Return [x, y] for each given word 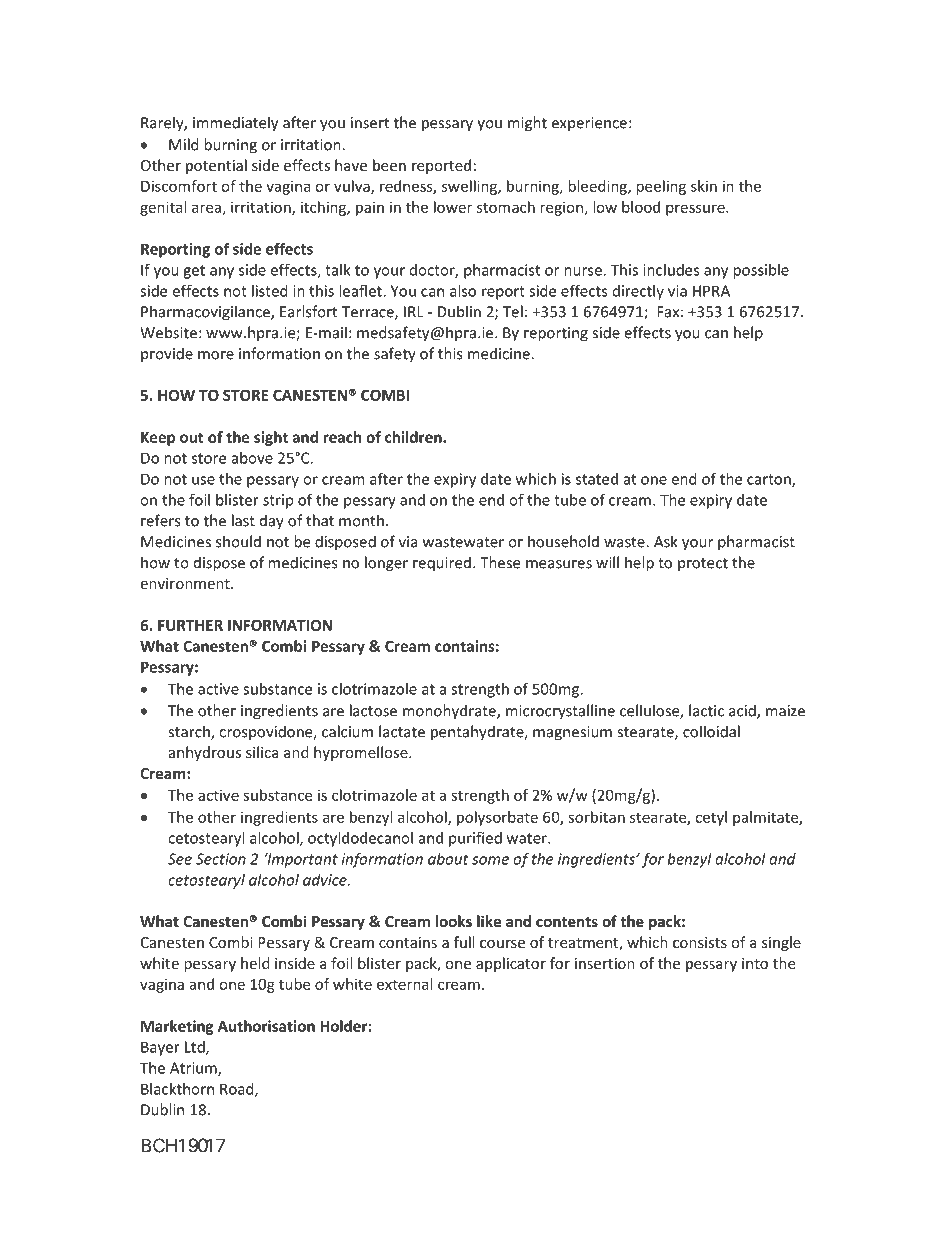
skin [704, 186]
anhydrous [205, 753]
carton [770, 480]
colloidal [711, 731]
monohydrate [450, 712]
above [252, 458]
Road [238, 1090]
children [414, 437]
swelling [470, 187]
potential [216, 166]
